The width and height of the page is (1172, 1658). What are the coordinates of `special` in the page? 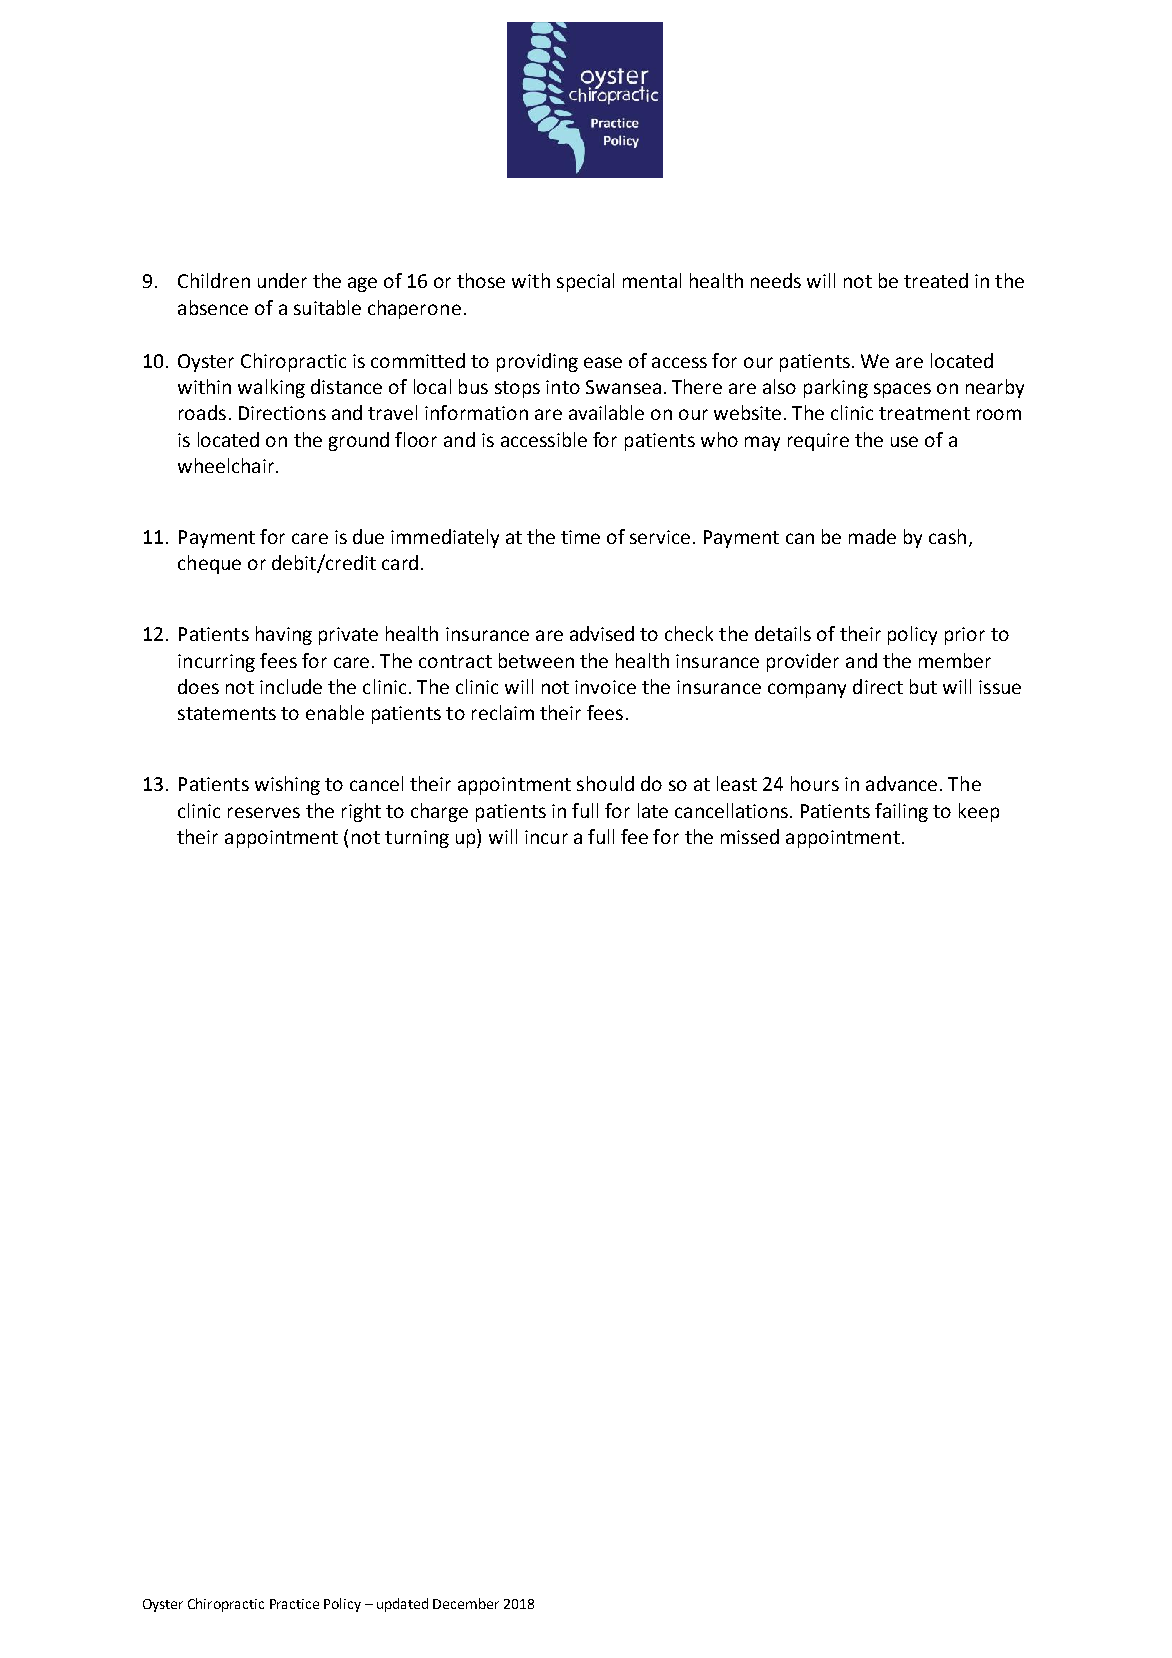 It's located at (585, 282).
